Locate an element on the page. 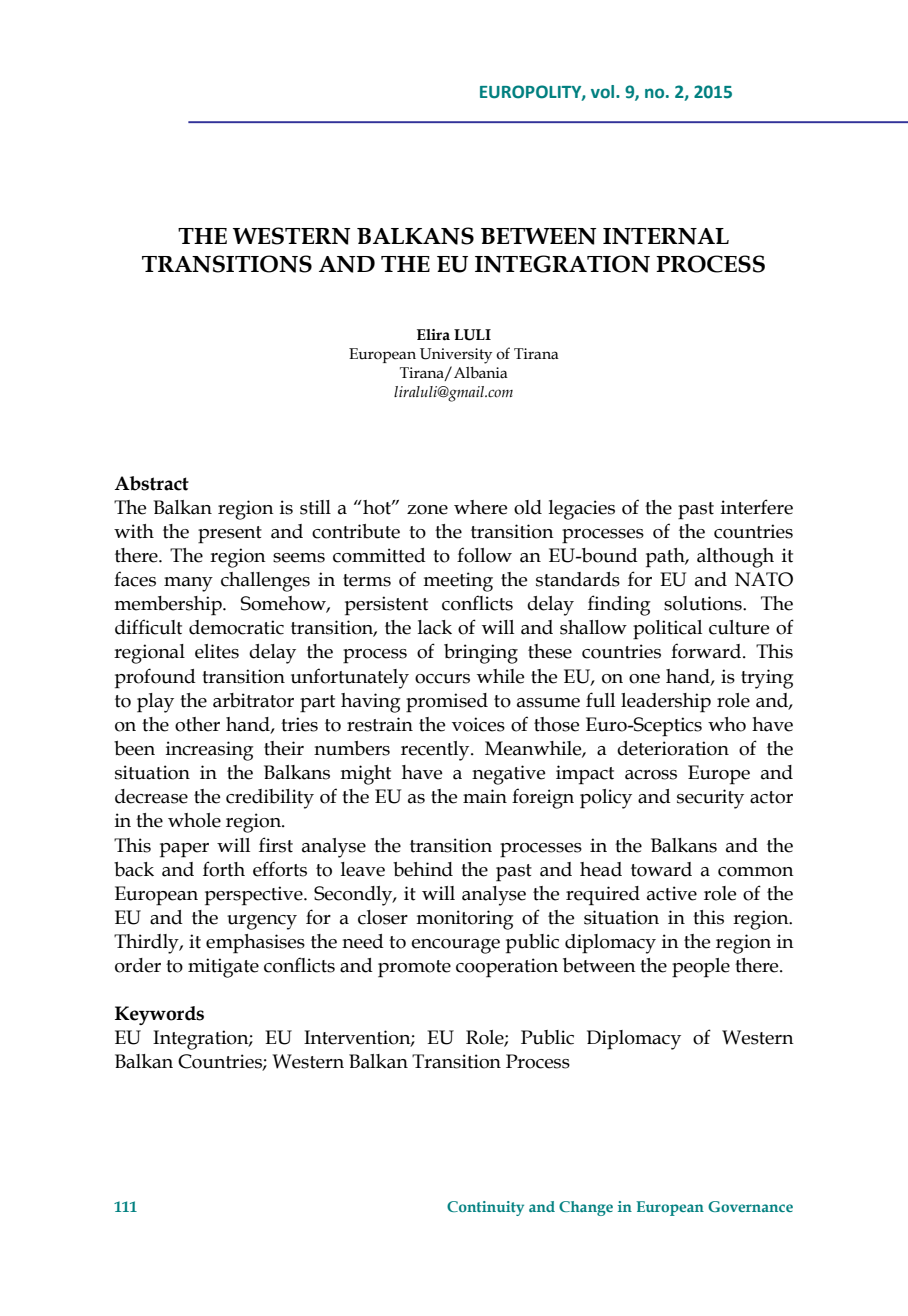  University is located at coordinates (456, 356).
